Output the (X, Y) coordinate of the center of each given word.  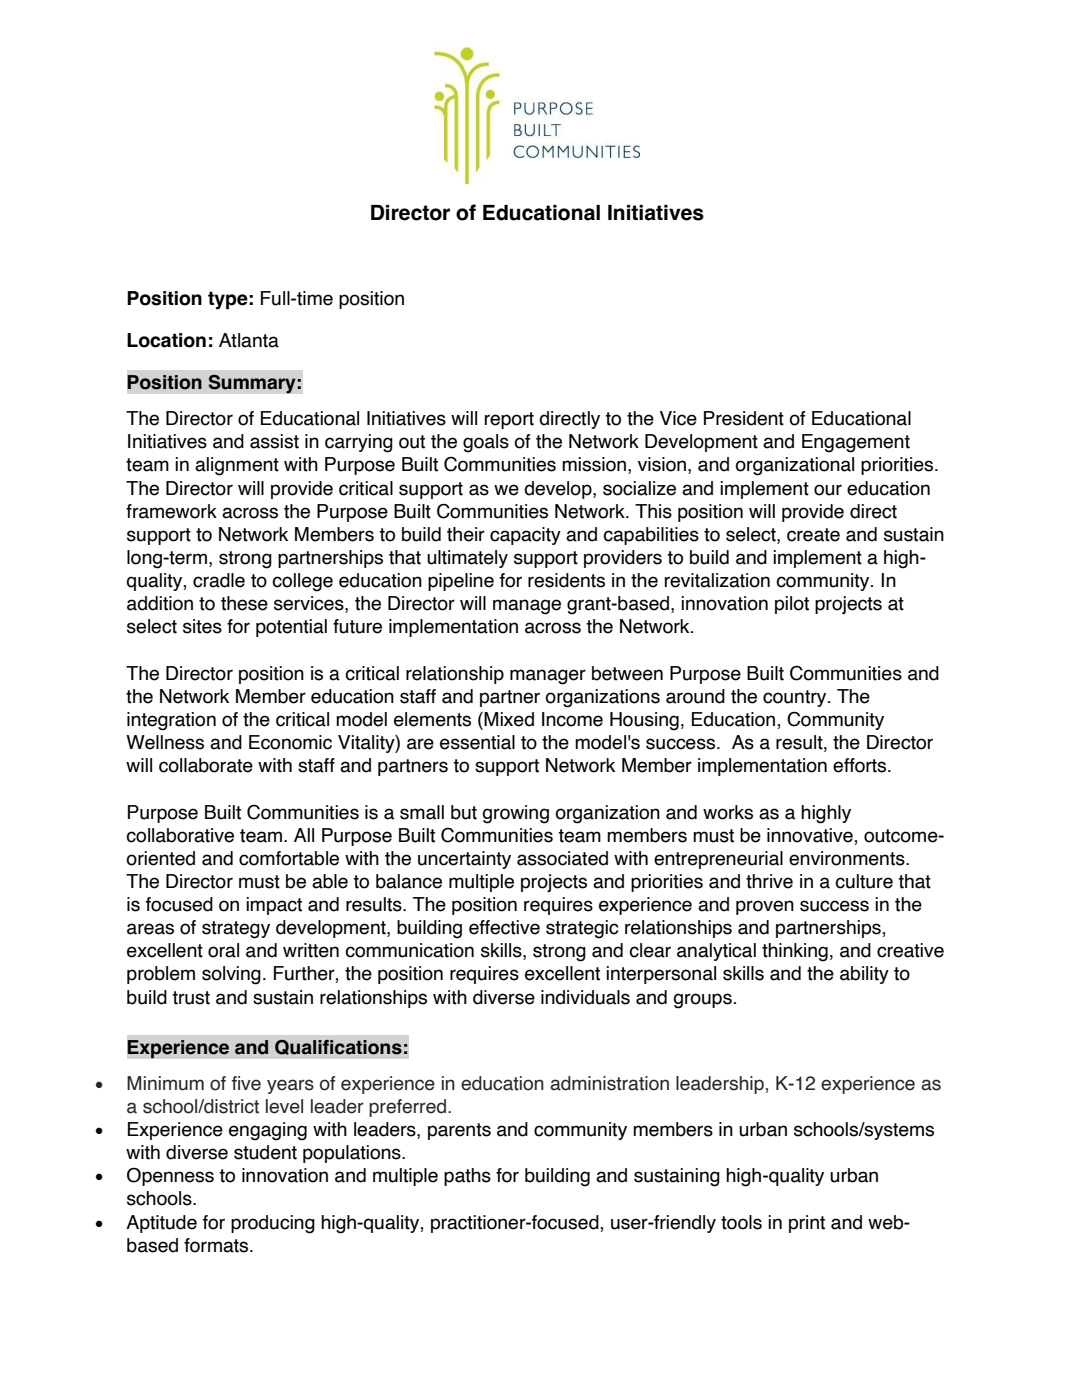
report (509, 420)
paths (467, 1177)
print (807, 1224)
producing (273, 1224)
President (744, 418)
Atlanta (249, 340)
